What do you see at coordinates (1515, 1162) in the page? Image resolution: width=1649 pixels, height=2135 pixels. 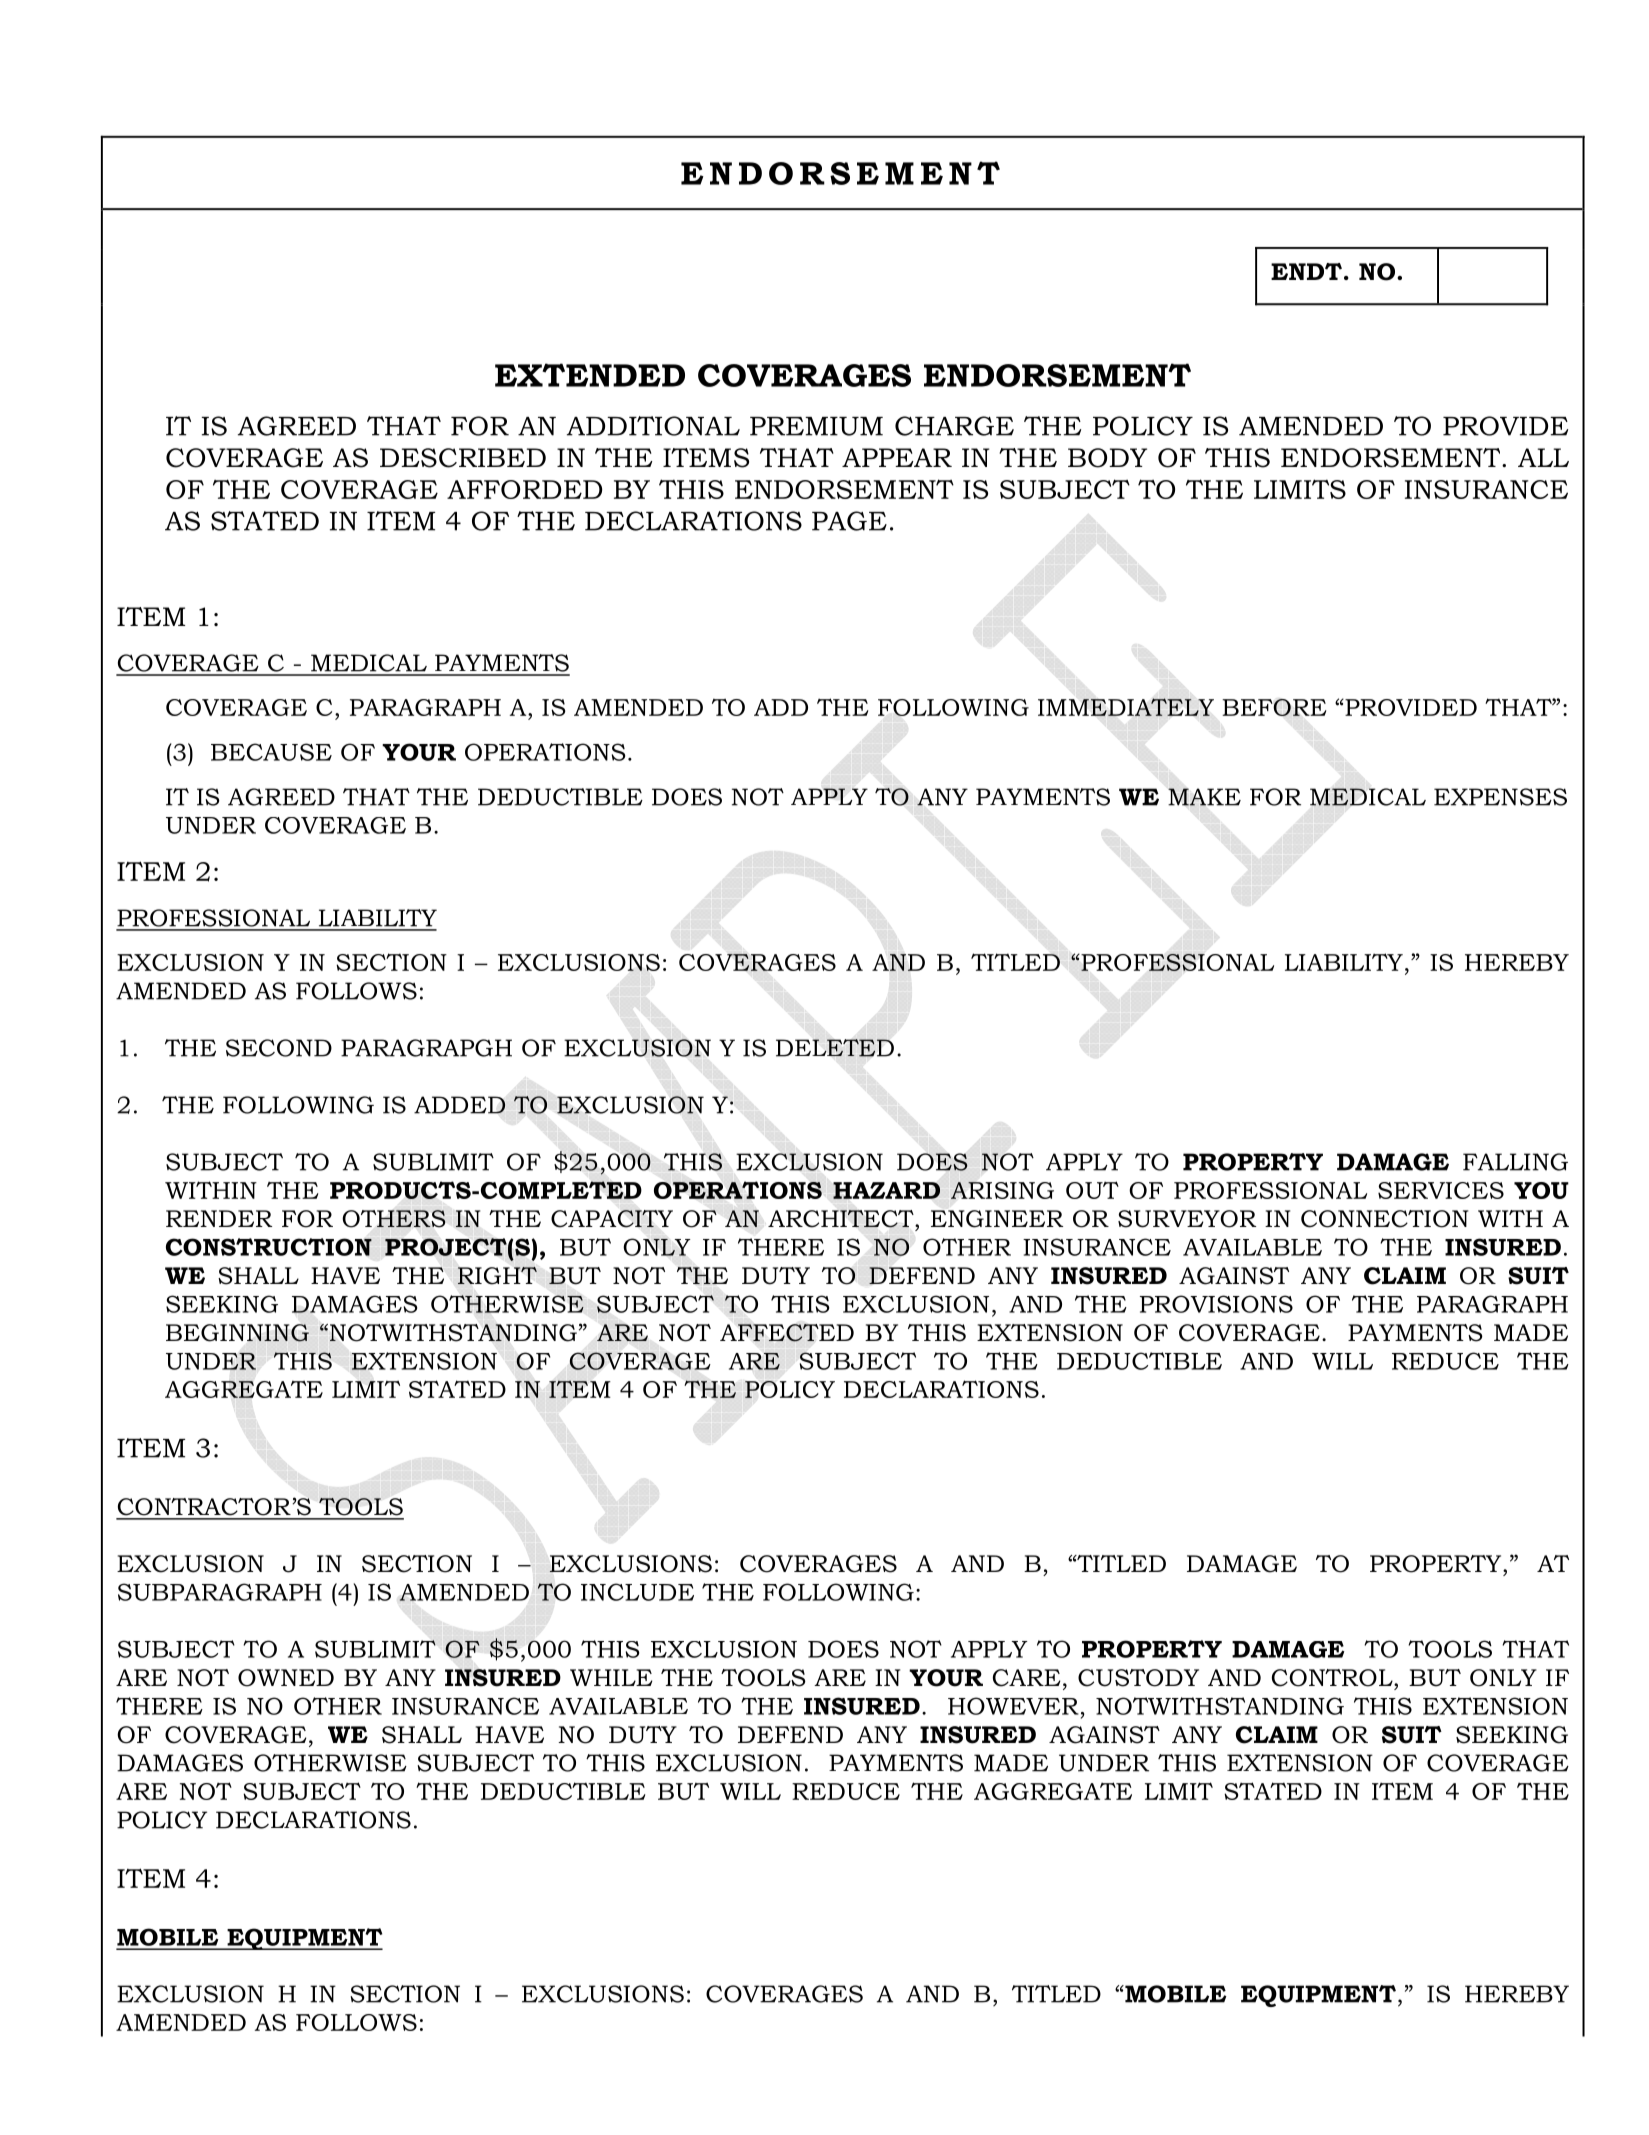 I see `FALLING` at bounding box center [1515, 1162].
